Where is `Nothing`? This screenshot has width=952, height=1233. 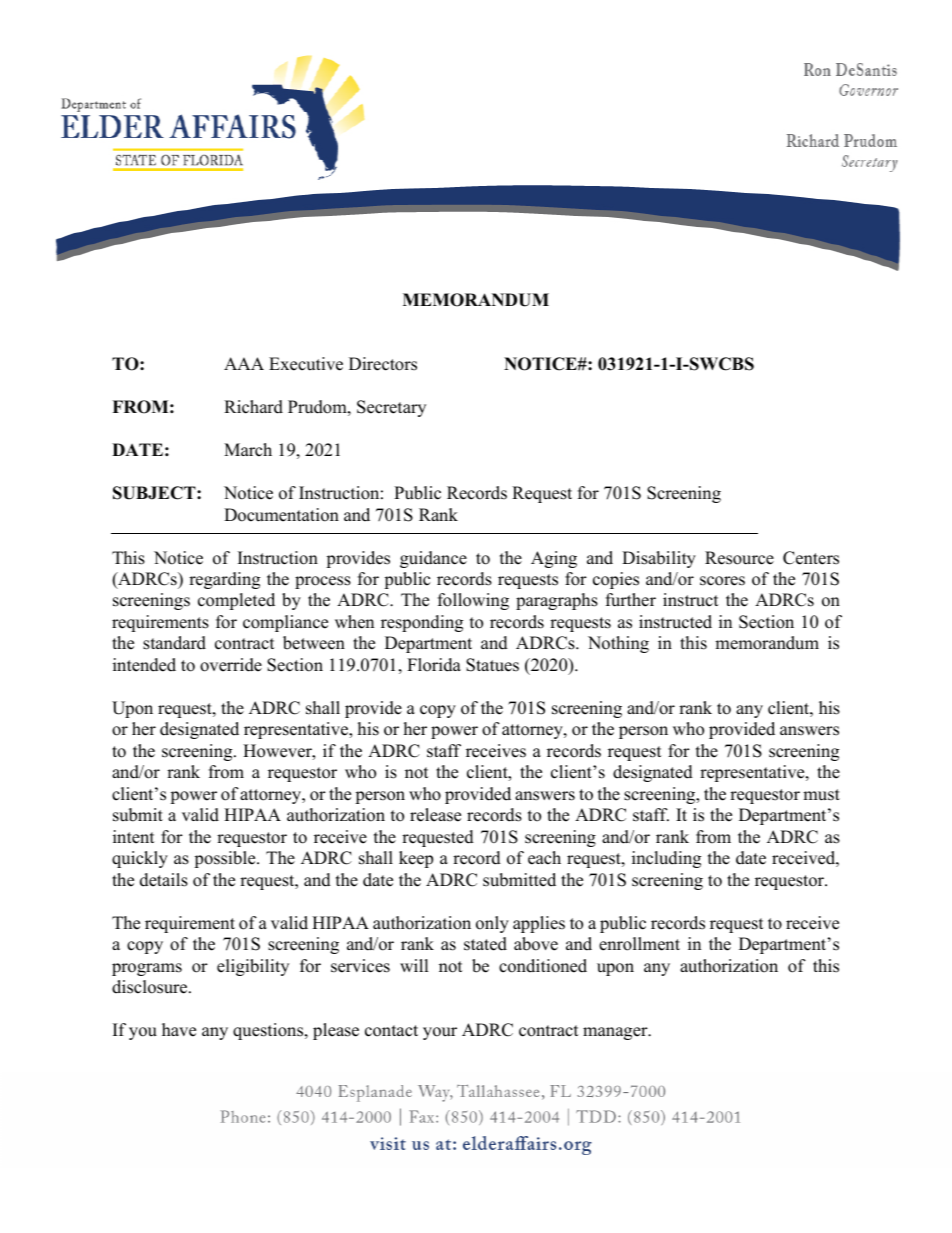
Nothing is located at coordinates (618, 644).
